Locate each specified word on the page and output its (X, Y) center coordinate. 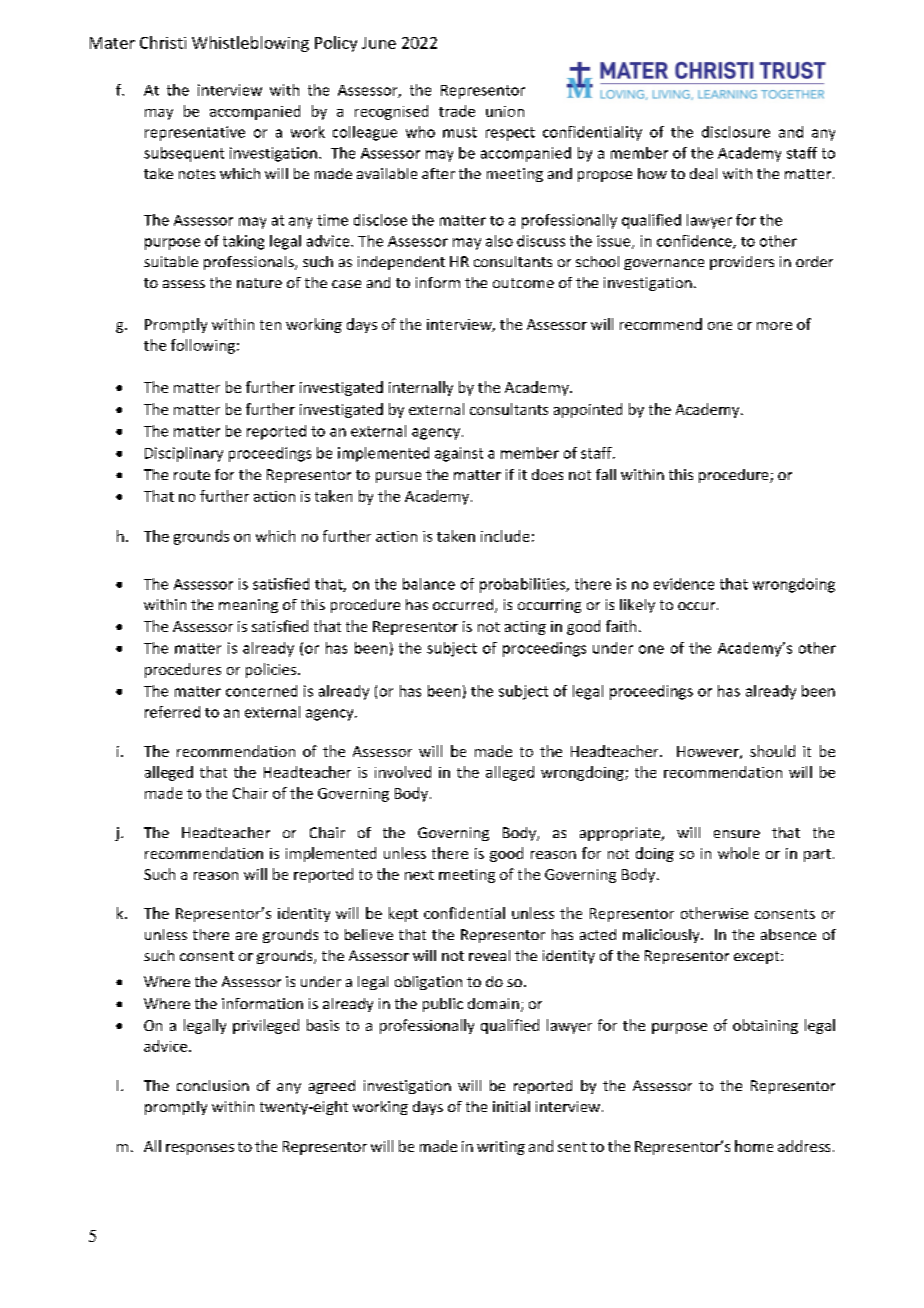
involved (403, 772)
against (459, 454)
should (772, 751)
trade (457, 111)
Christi (163, 42)
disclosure (736, 132)
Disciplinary (184, 454)
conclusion (213, 1085)
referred (172, 712)
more (774, 326)
